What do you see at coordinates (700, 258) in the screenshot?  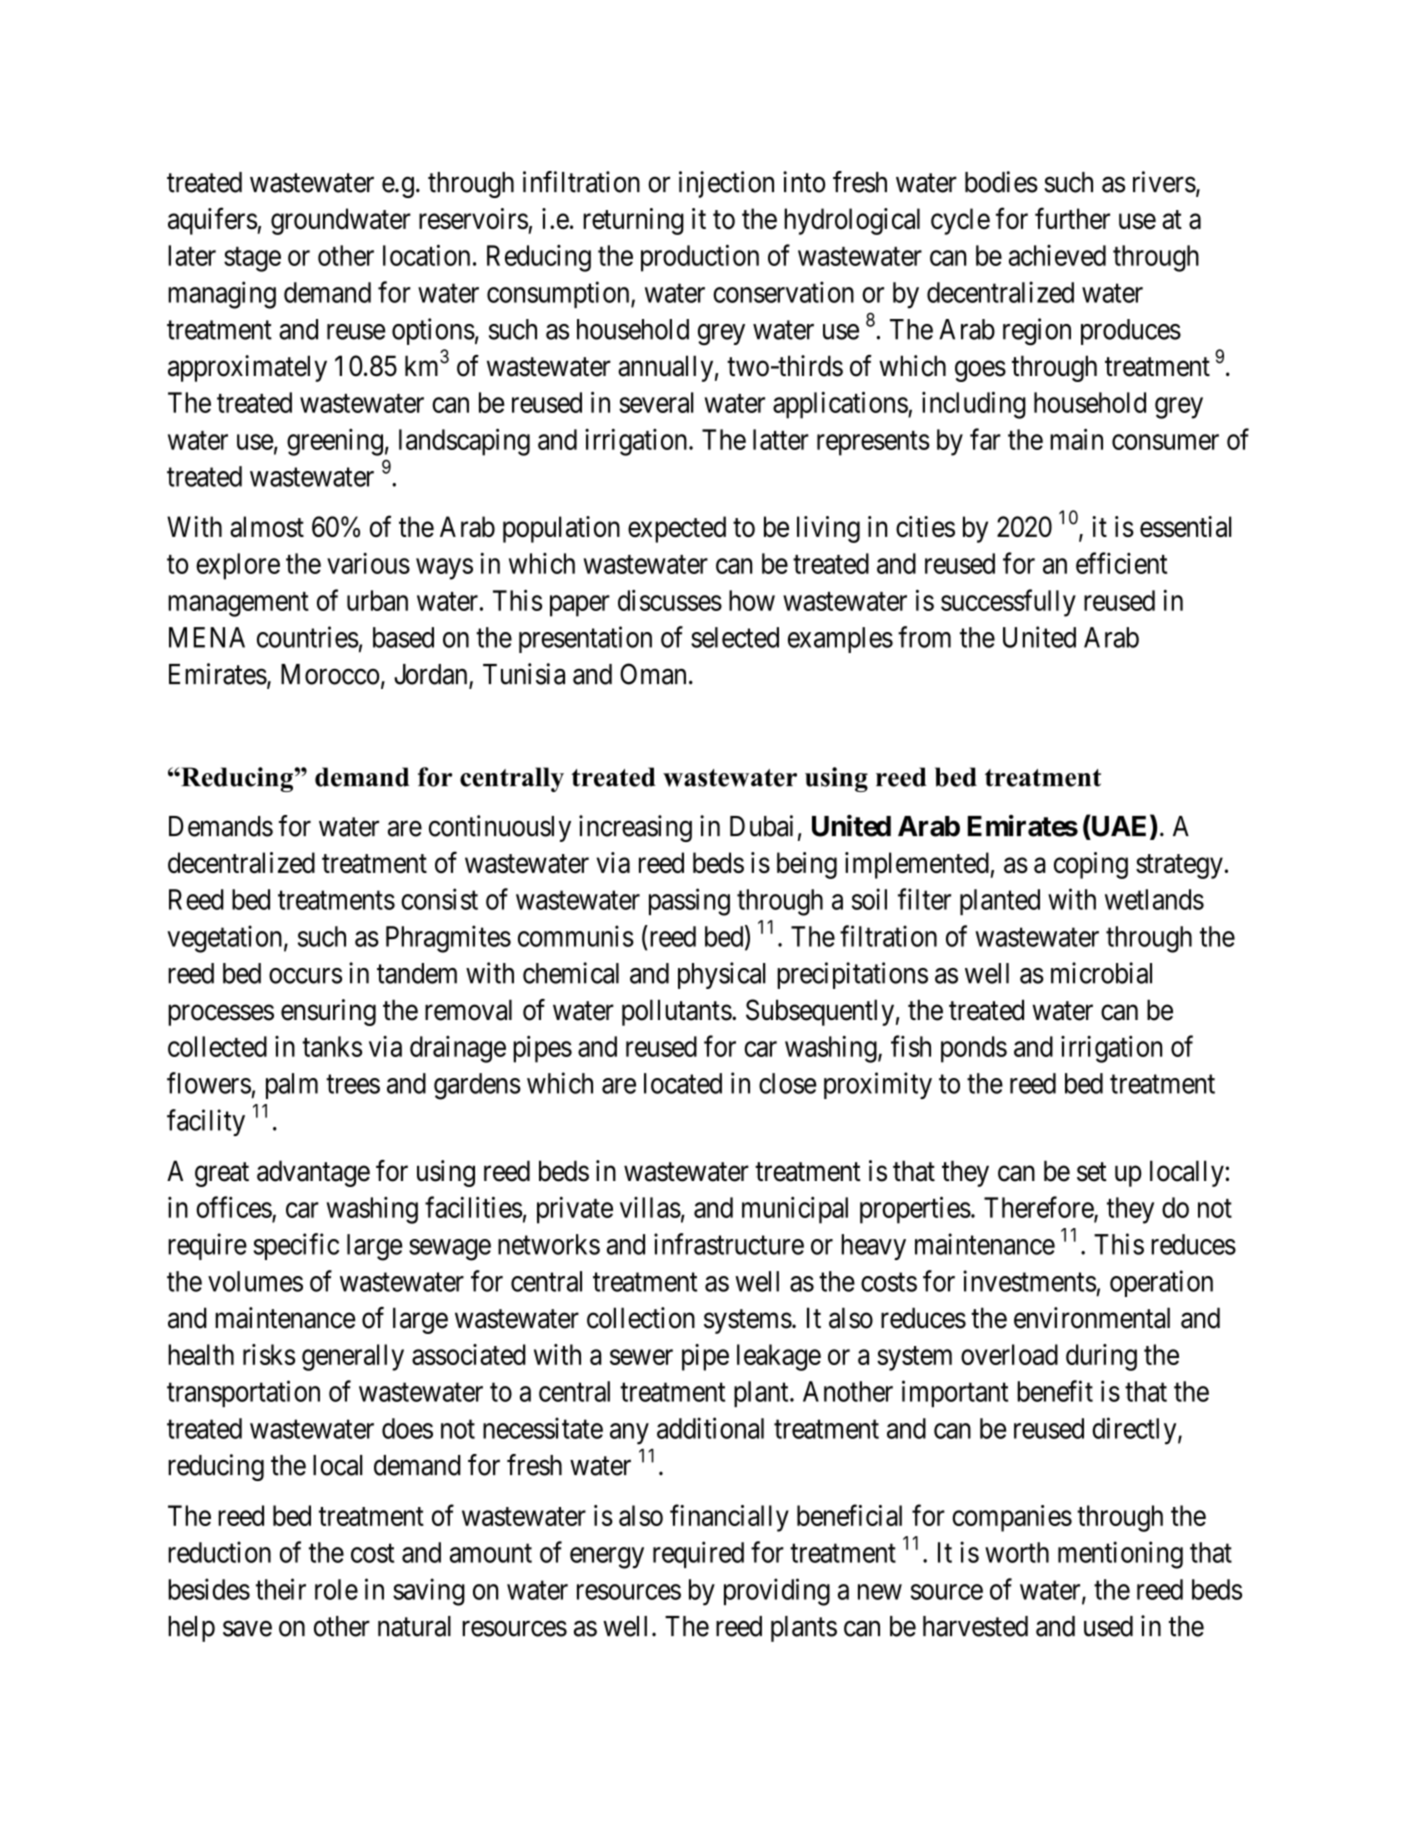 I see `production` at bounding box center [700, 258].
